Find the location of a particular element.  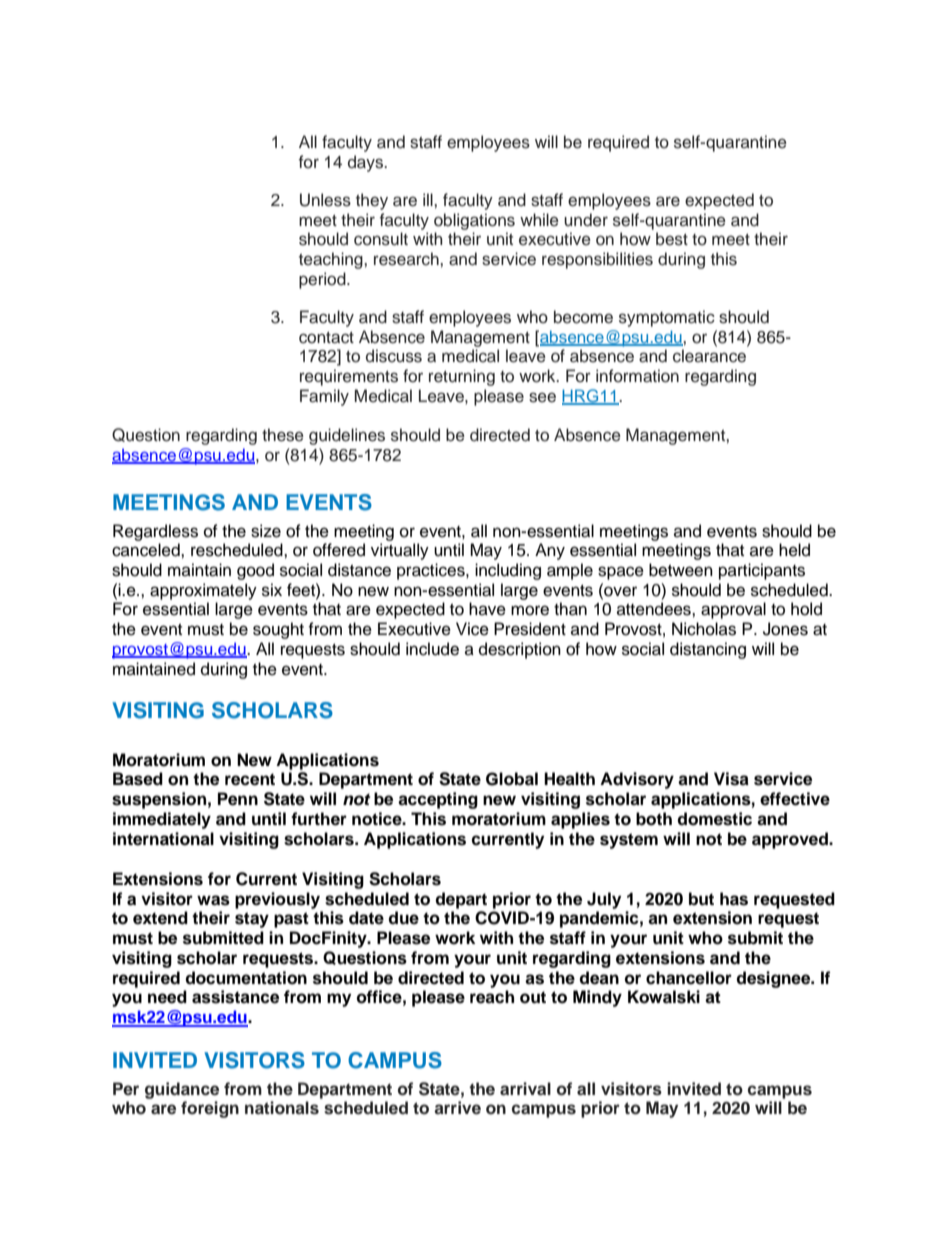

arrive is located at coordinates (457, 1108).
